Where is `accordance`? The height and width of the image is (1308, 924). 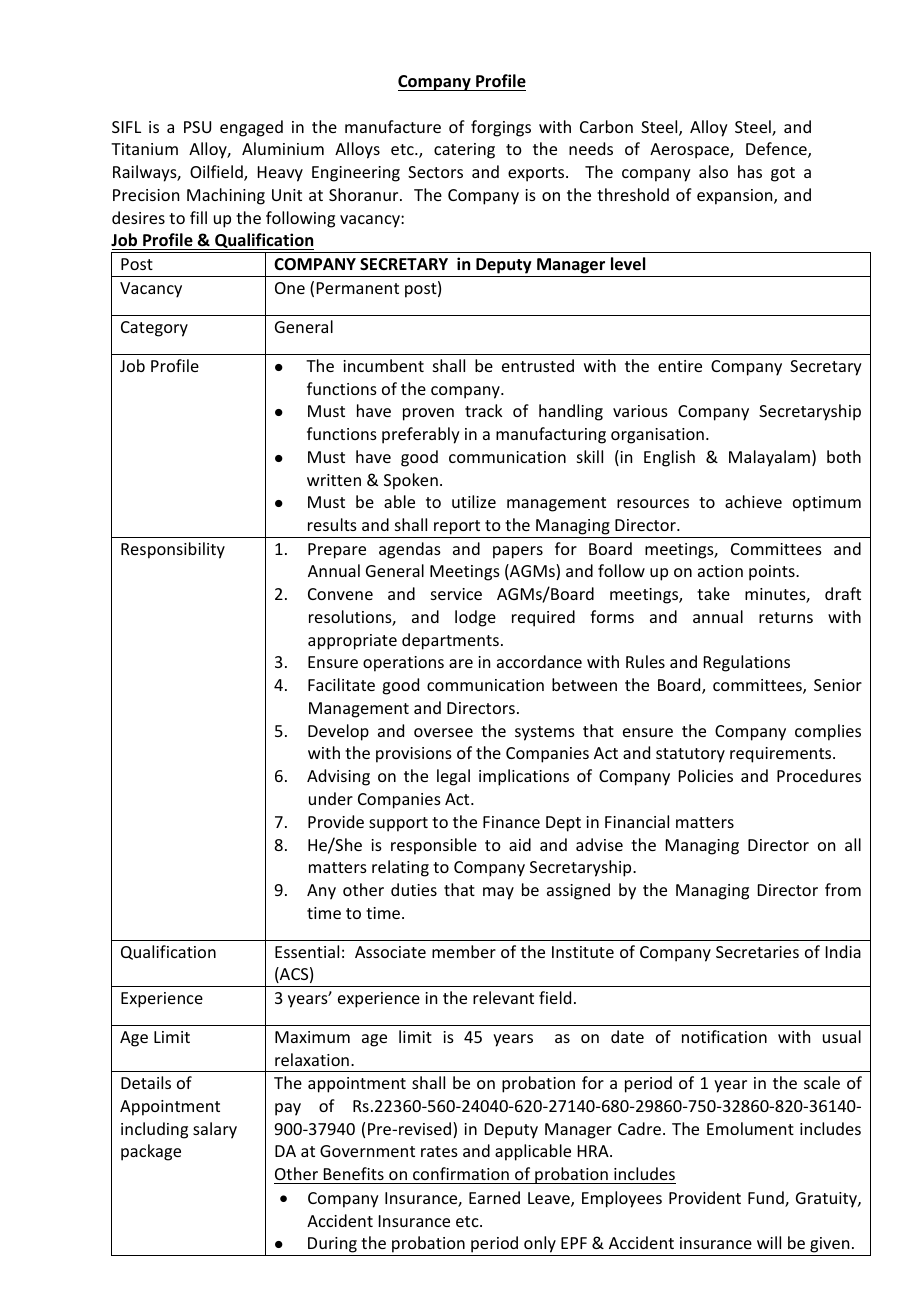
accordance is located at coordinates (539, 661).
